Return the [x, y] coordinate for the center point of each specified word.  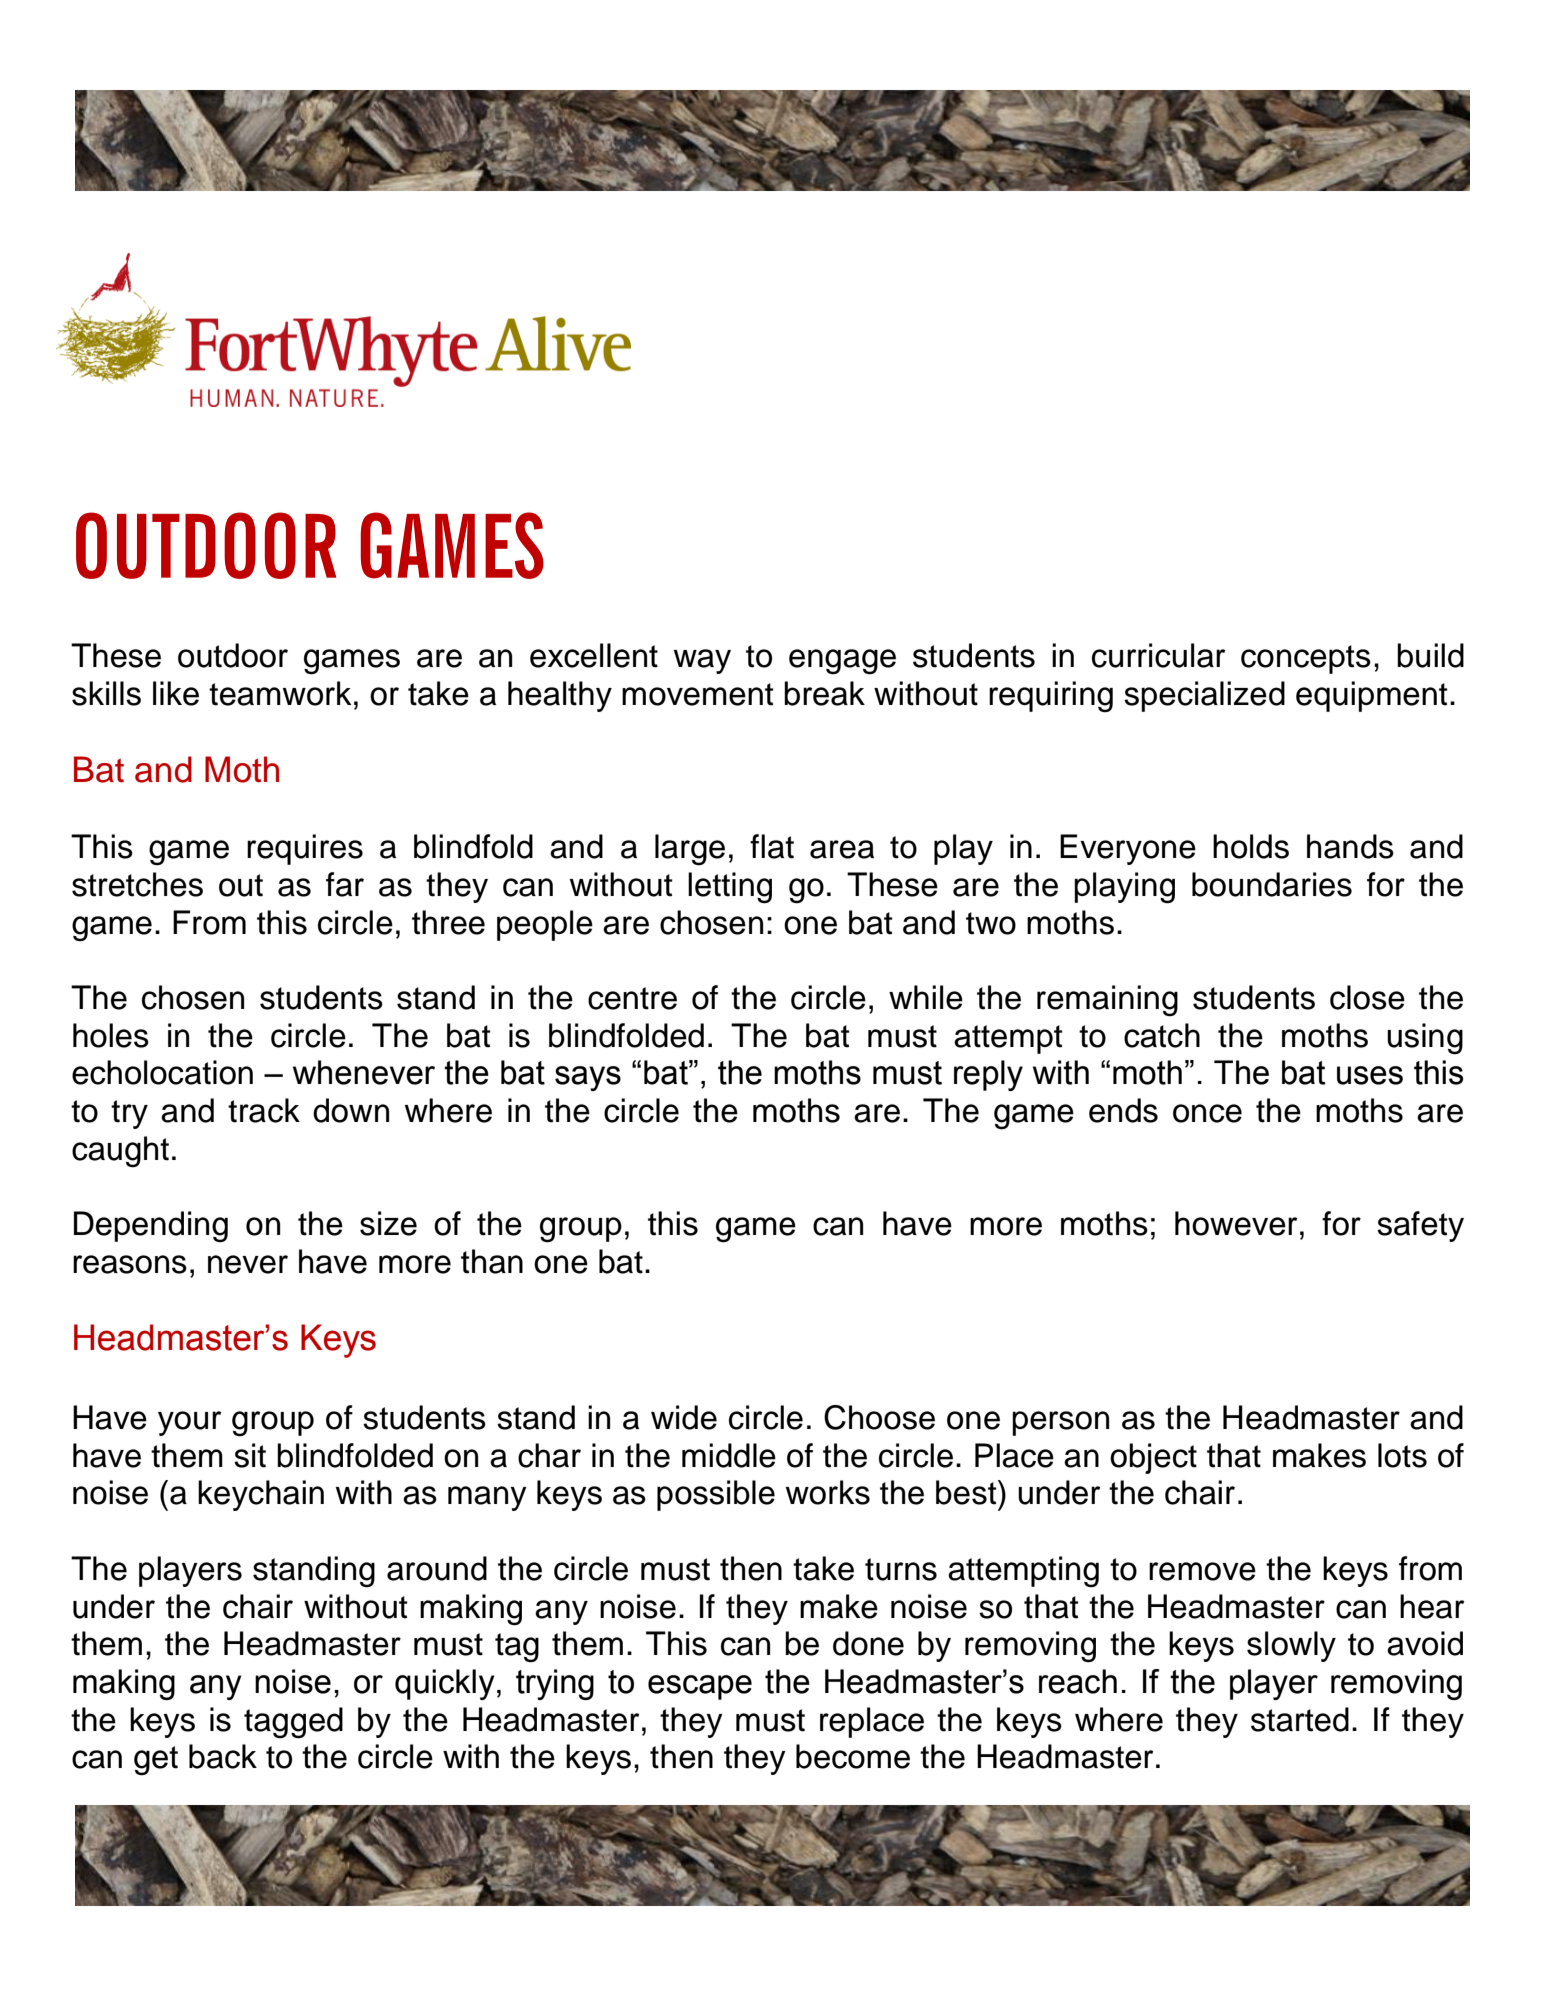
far [345, 884]
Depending [151, 1227]
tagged [293, 1723]
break [824, 693]
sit [250, 1455]
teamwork [280, 693]
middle [729, 1455]
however [1236, 1223]
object [1153, 1458]
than [492, 1261]
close [1367, 997]
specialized [1204, 696]
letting [730, 888]
